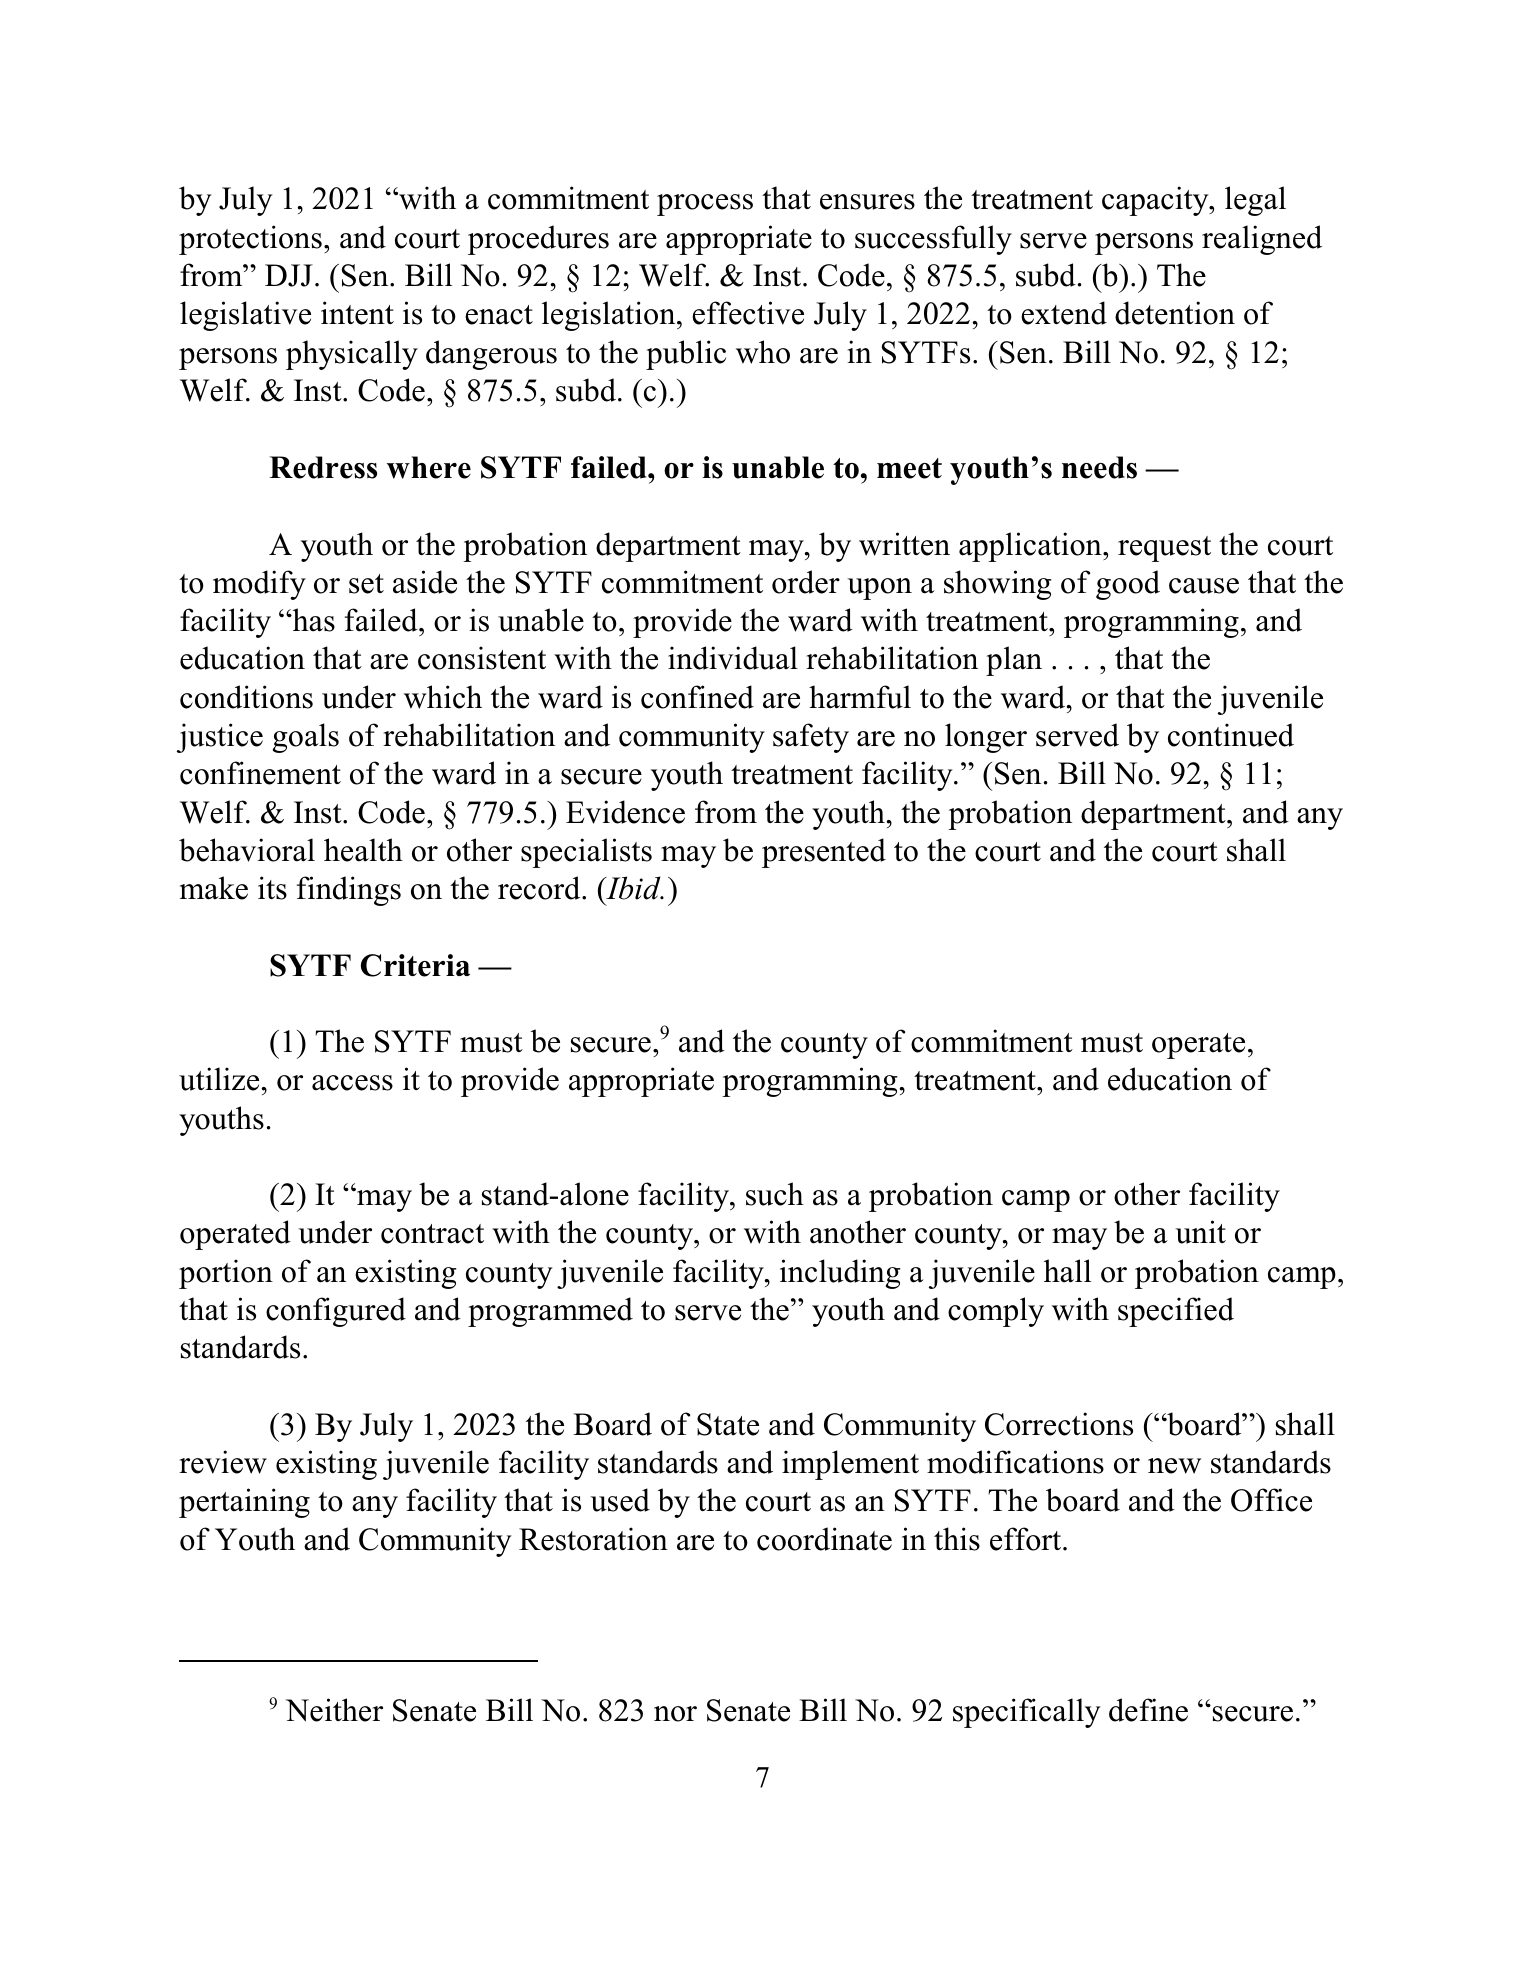 The image size is (1525, 1974). What do you see at coordinates (415, 965) in the image?
I see `Criteria` at bounding box center [415, 965].
